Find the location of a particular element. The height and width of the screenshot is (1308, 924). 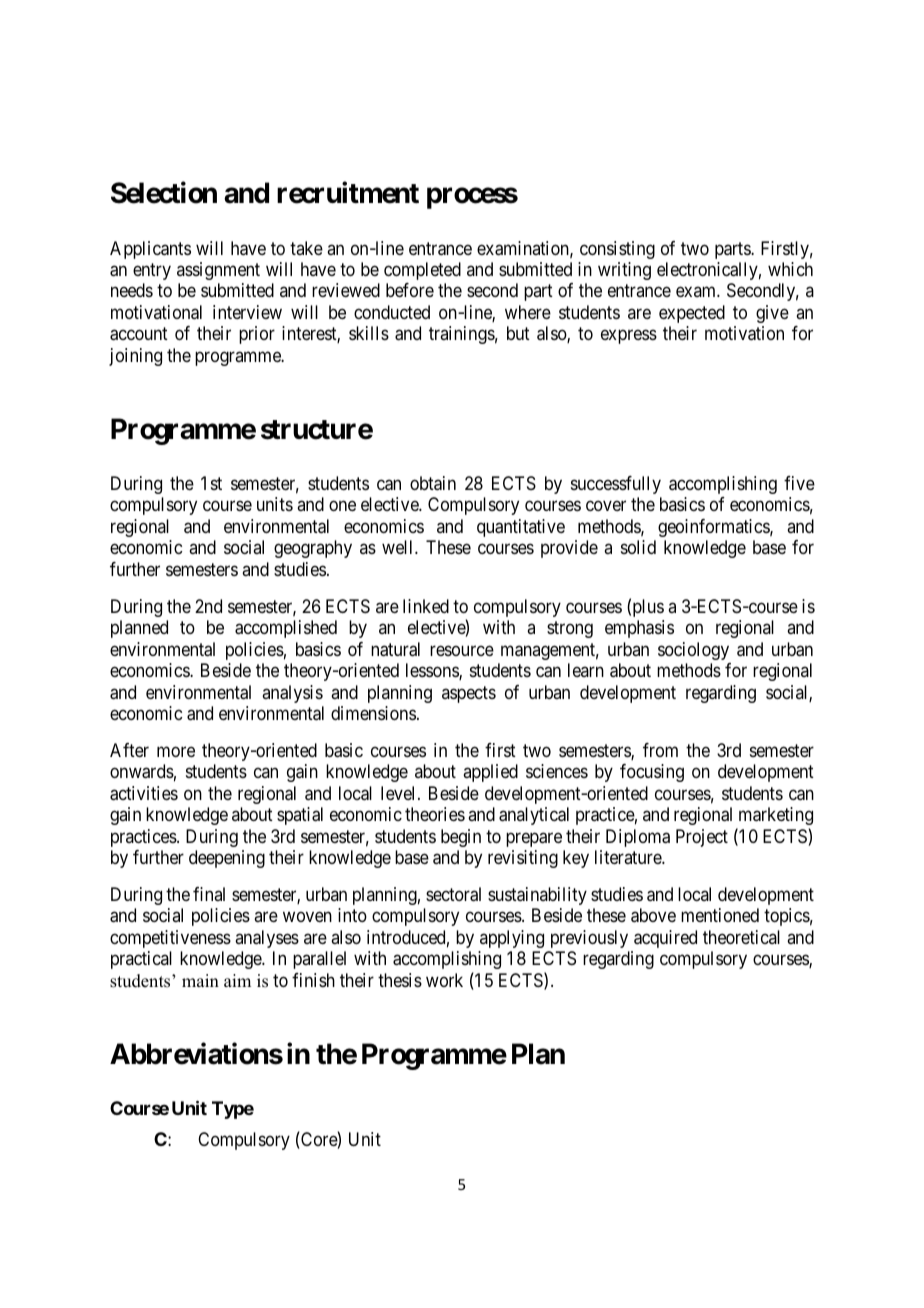

work is located at coordinates (444, 980).
